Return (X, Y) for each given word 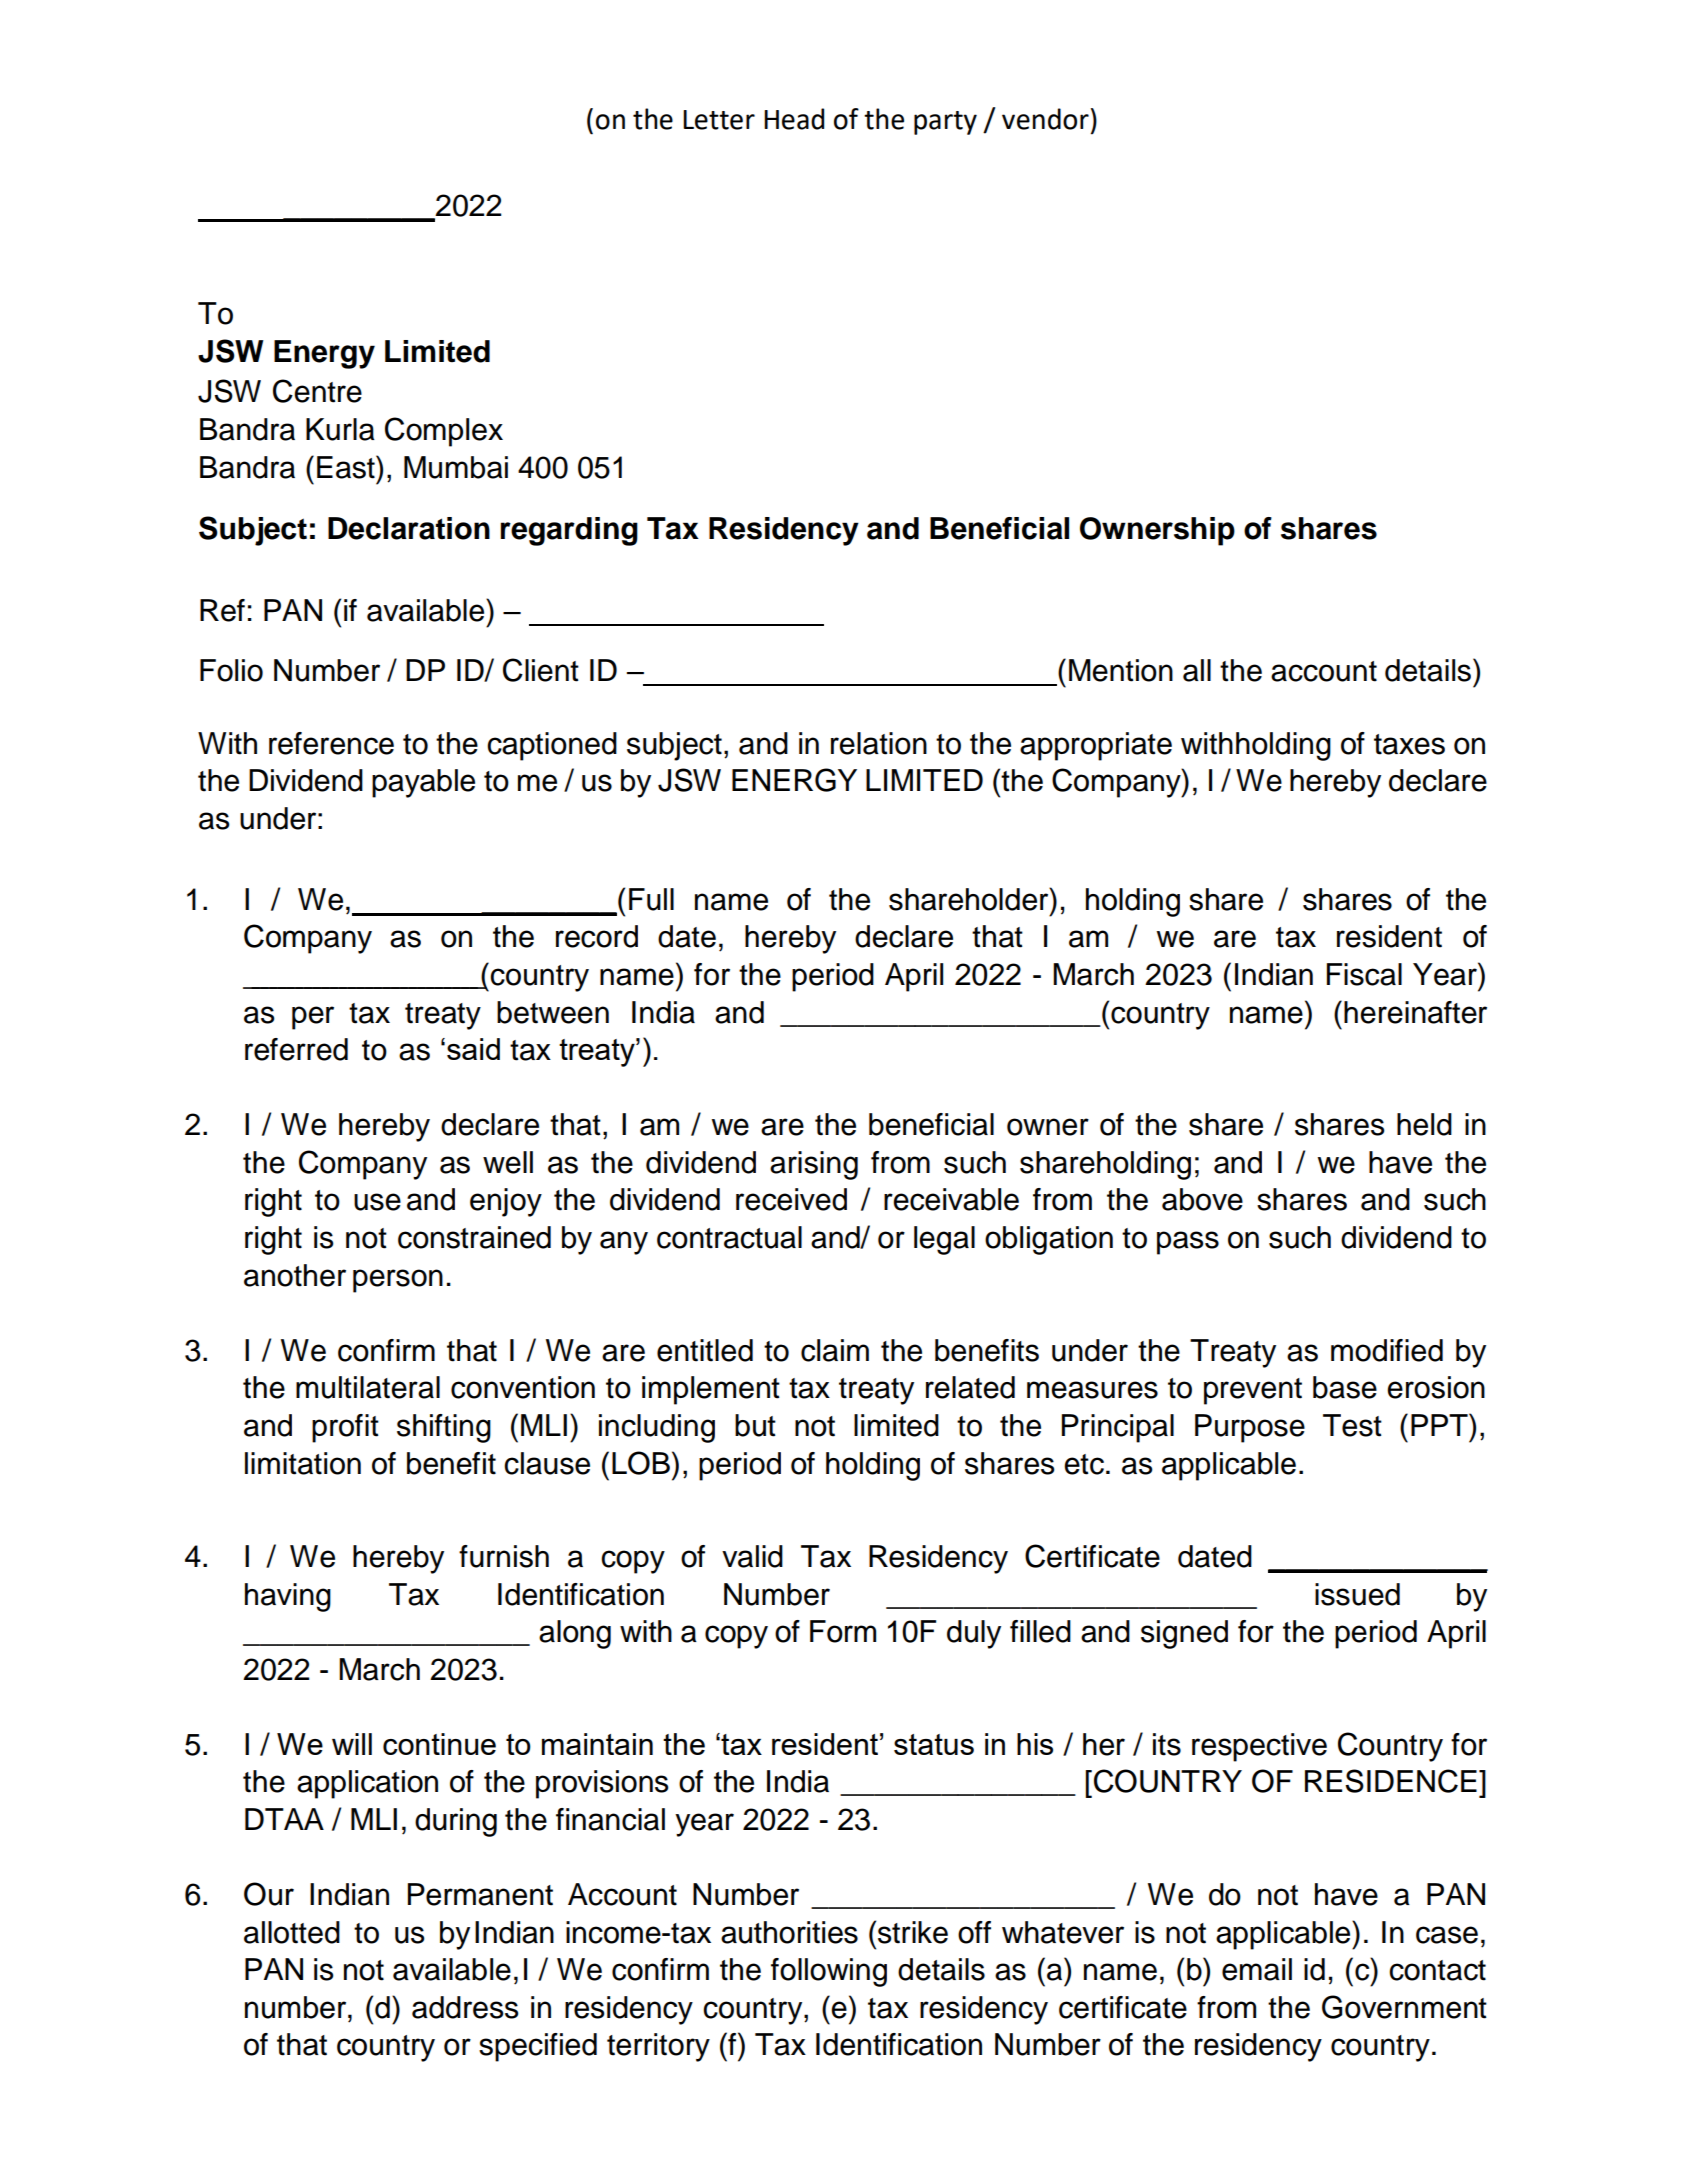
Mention (1121, 670)
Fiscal (1364, 974)
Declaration (409, 528)
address (465, 2007)
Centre (317, 391)
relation (879, 743)
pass (1188, 1243)
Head (794, 119)
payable (423, 783)
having (288, 1597)
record (597, 936)
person (398, 1281)
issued (1357, 1594)
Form (843, 1631)
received (791, 1199)
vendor (1045, 119)
